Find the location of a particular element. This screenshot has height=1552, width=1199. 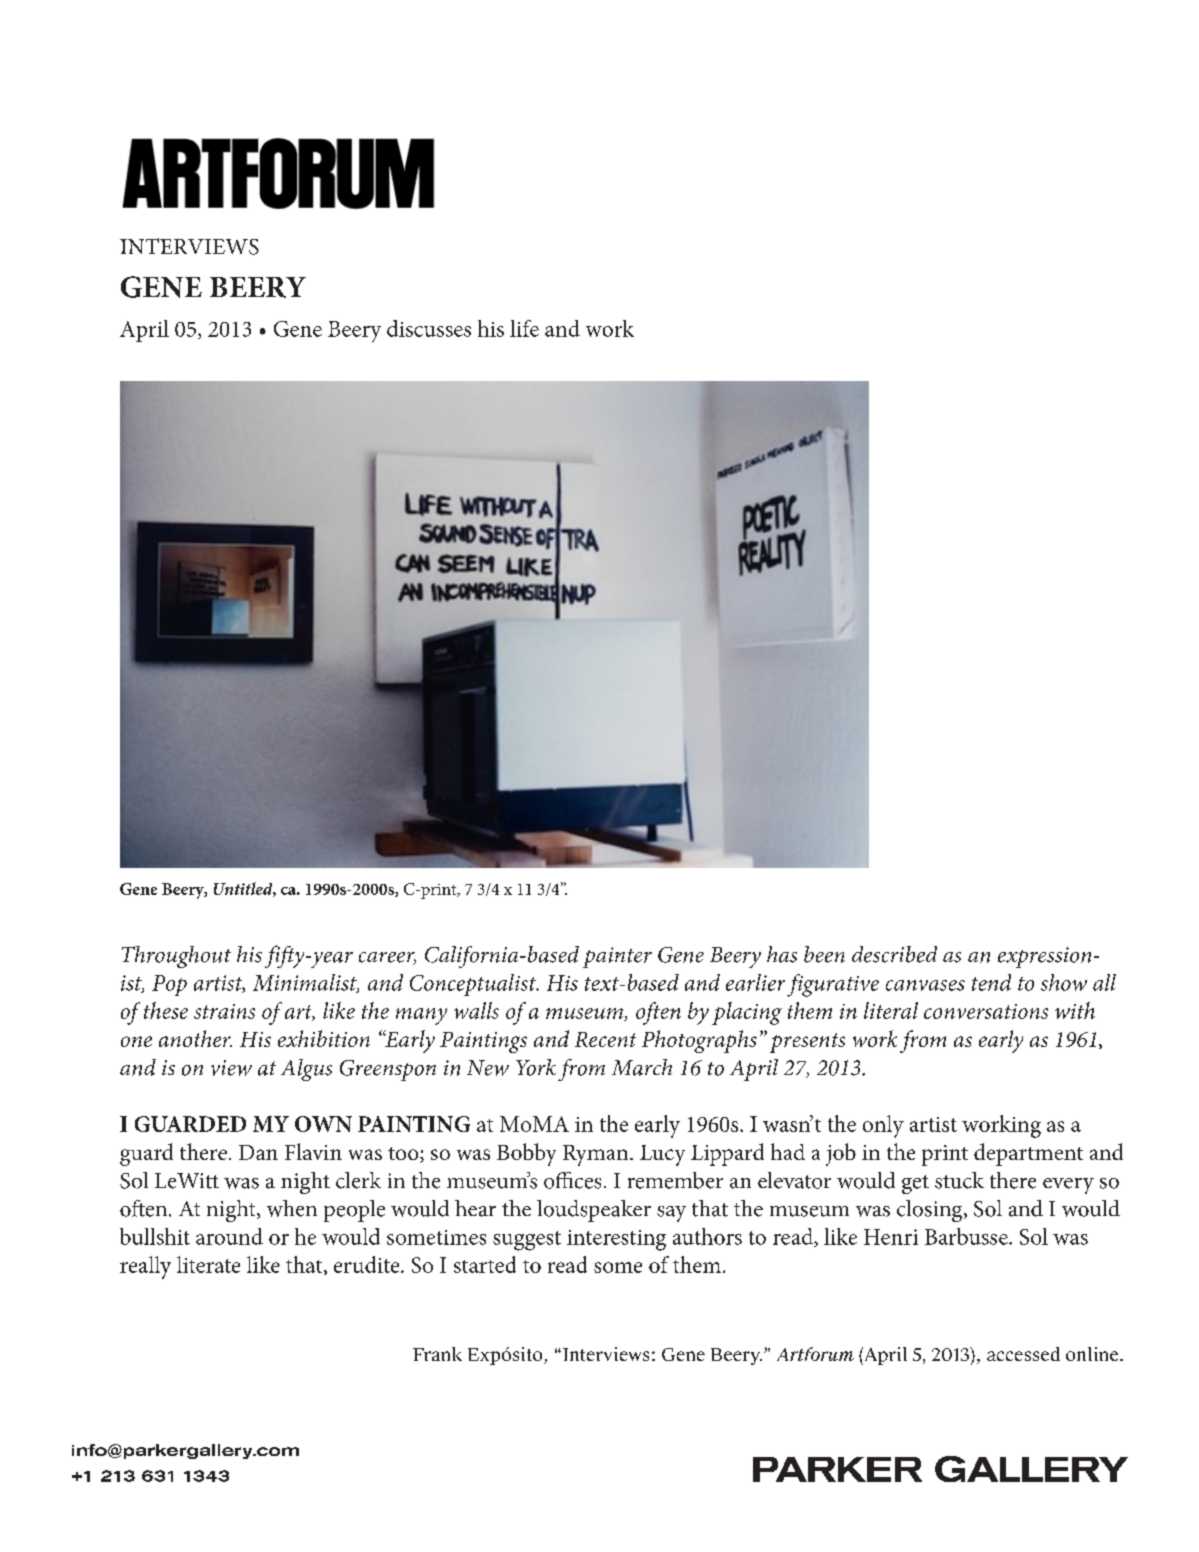

life is located at coordinates (524, 328).
